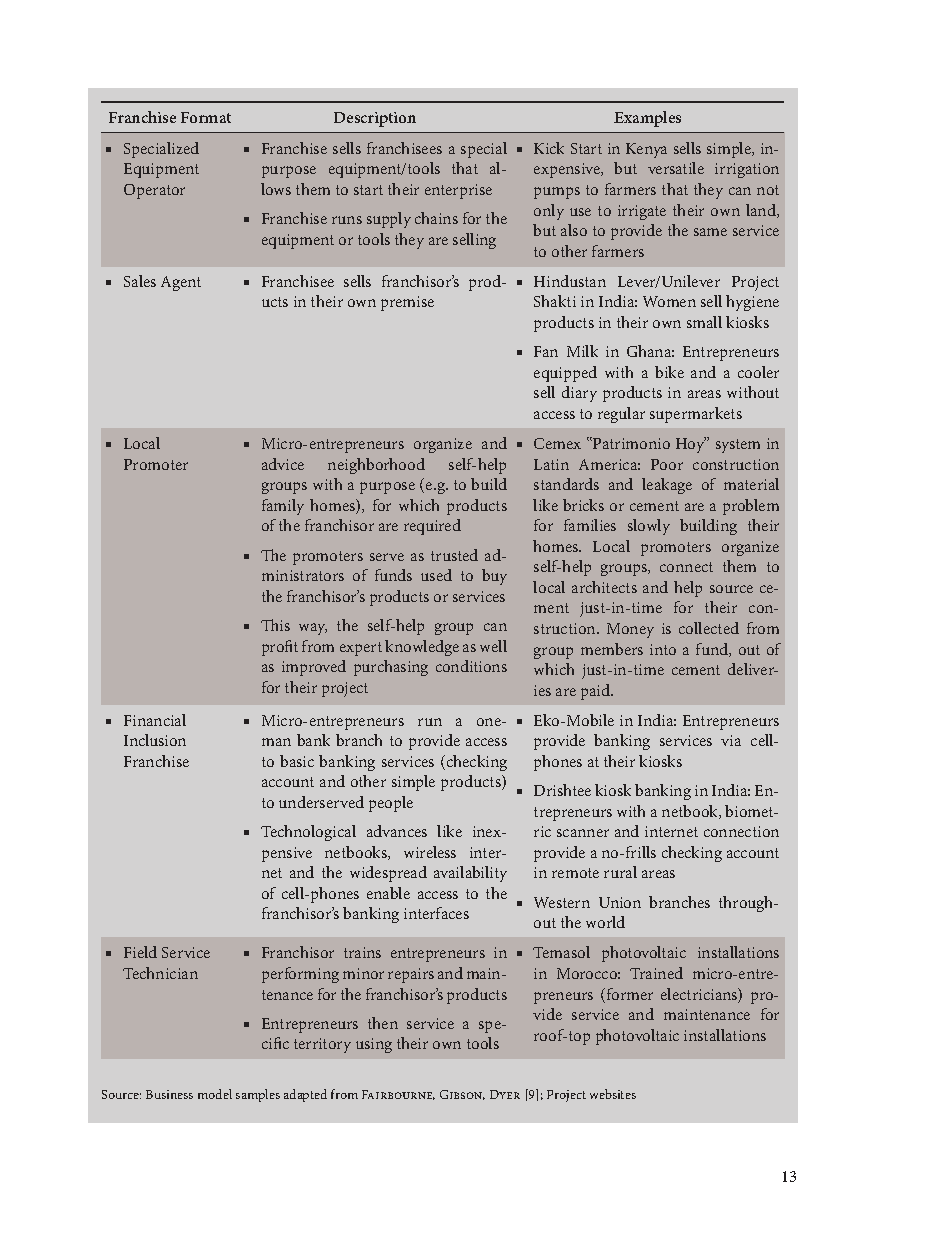 The image size is (952, 1233). I want to click on Format, so click(206, 117).
